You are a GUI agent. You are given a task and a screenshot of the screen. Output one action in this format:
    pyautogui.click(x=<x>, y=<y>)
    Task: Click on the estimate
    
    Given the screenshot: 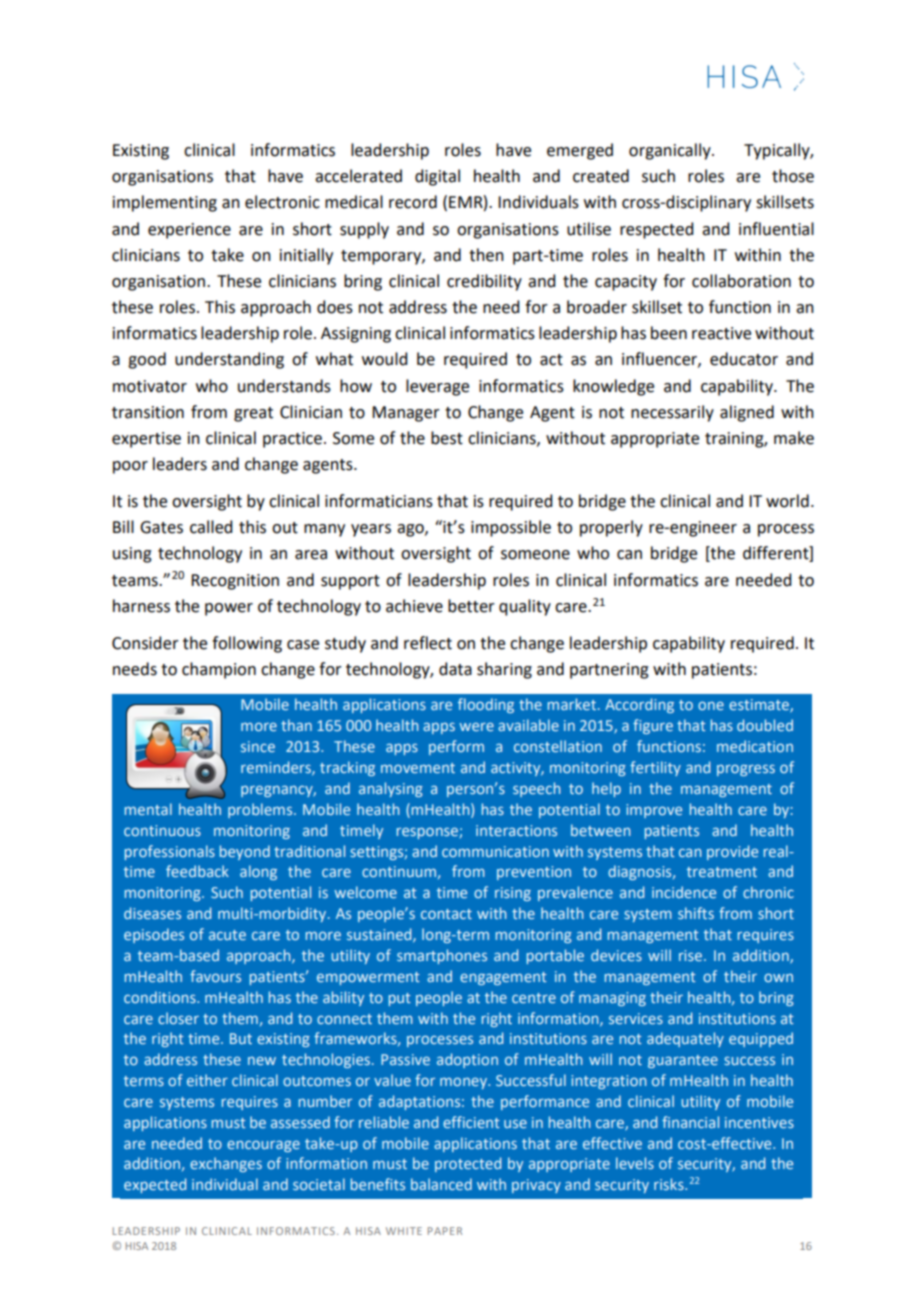 What is the action you would take?
    pyautogui.click(x=760, y=705)
